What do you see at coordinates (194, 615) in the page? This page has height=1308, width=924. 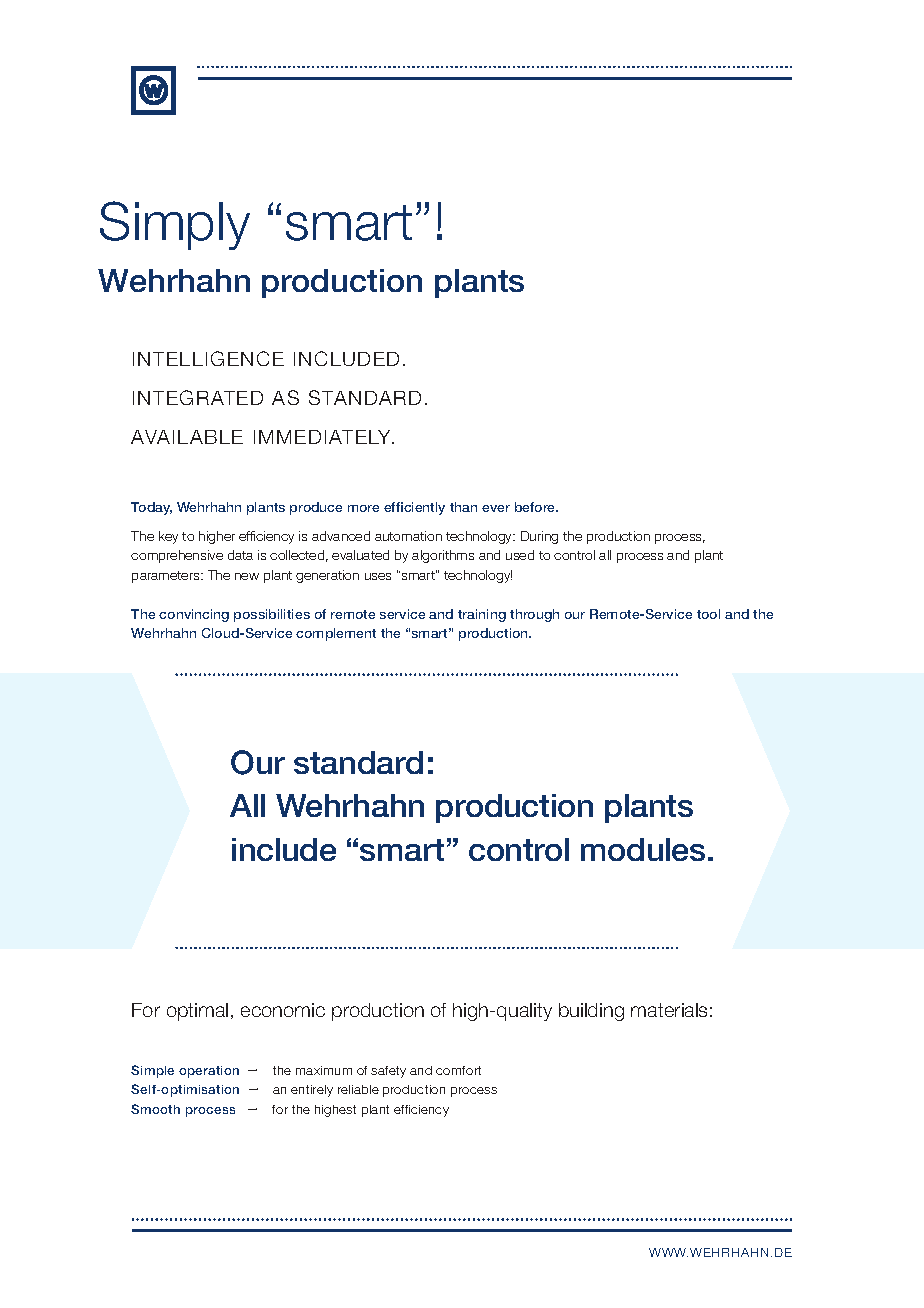 I see `convincing` at bounding box center [194, 615].
